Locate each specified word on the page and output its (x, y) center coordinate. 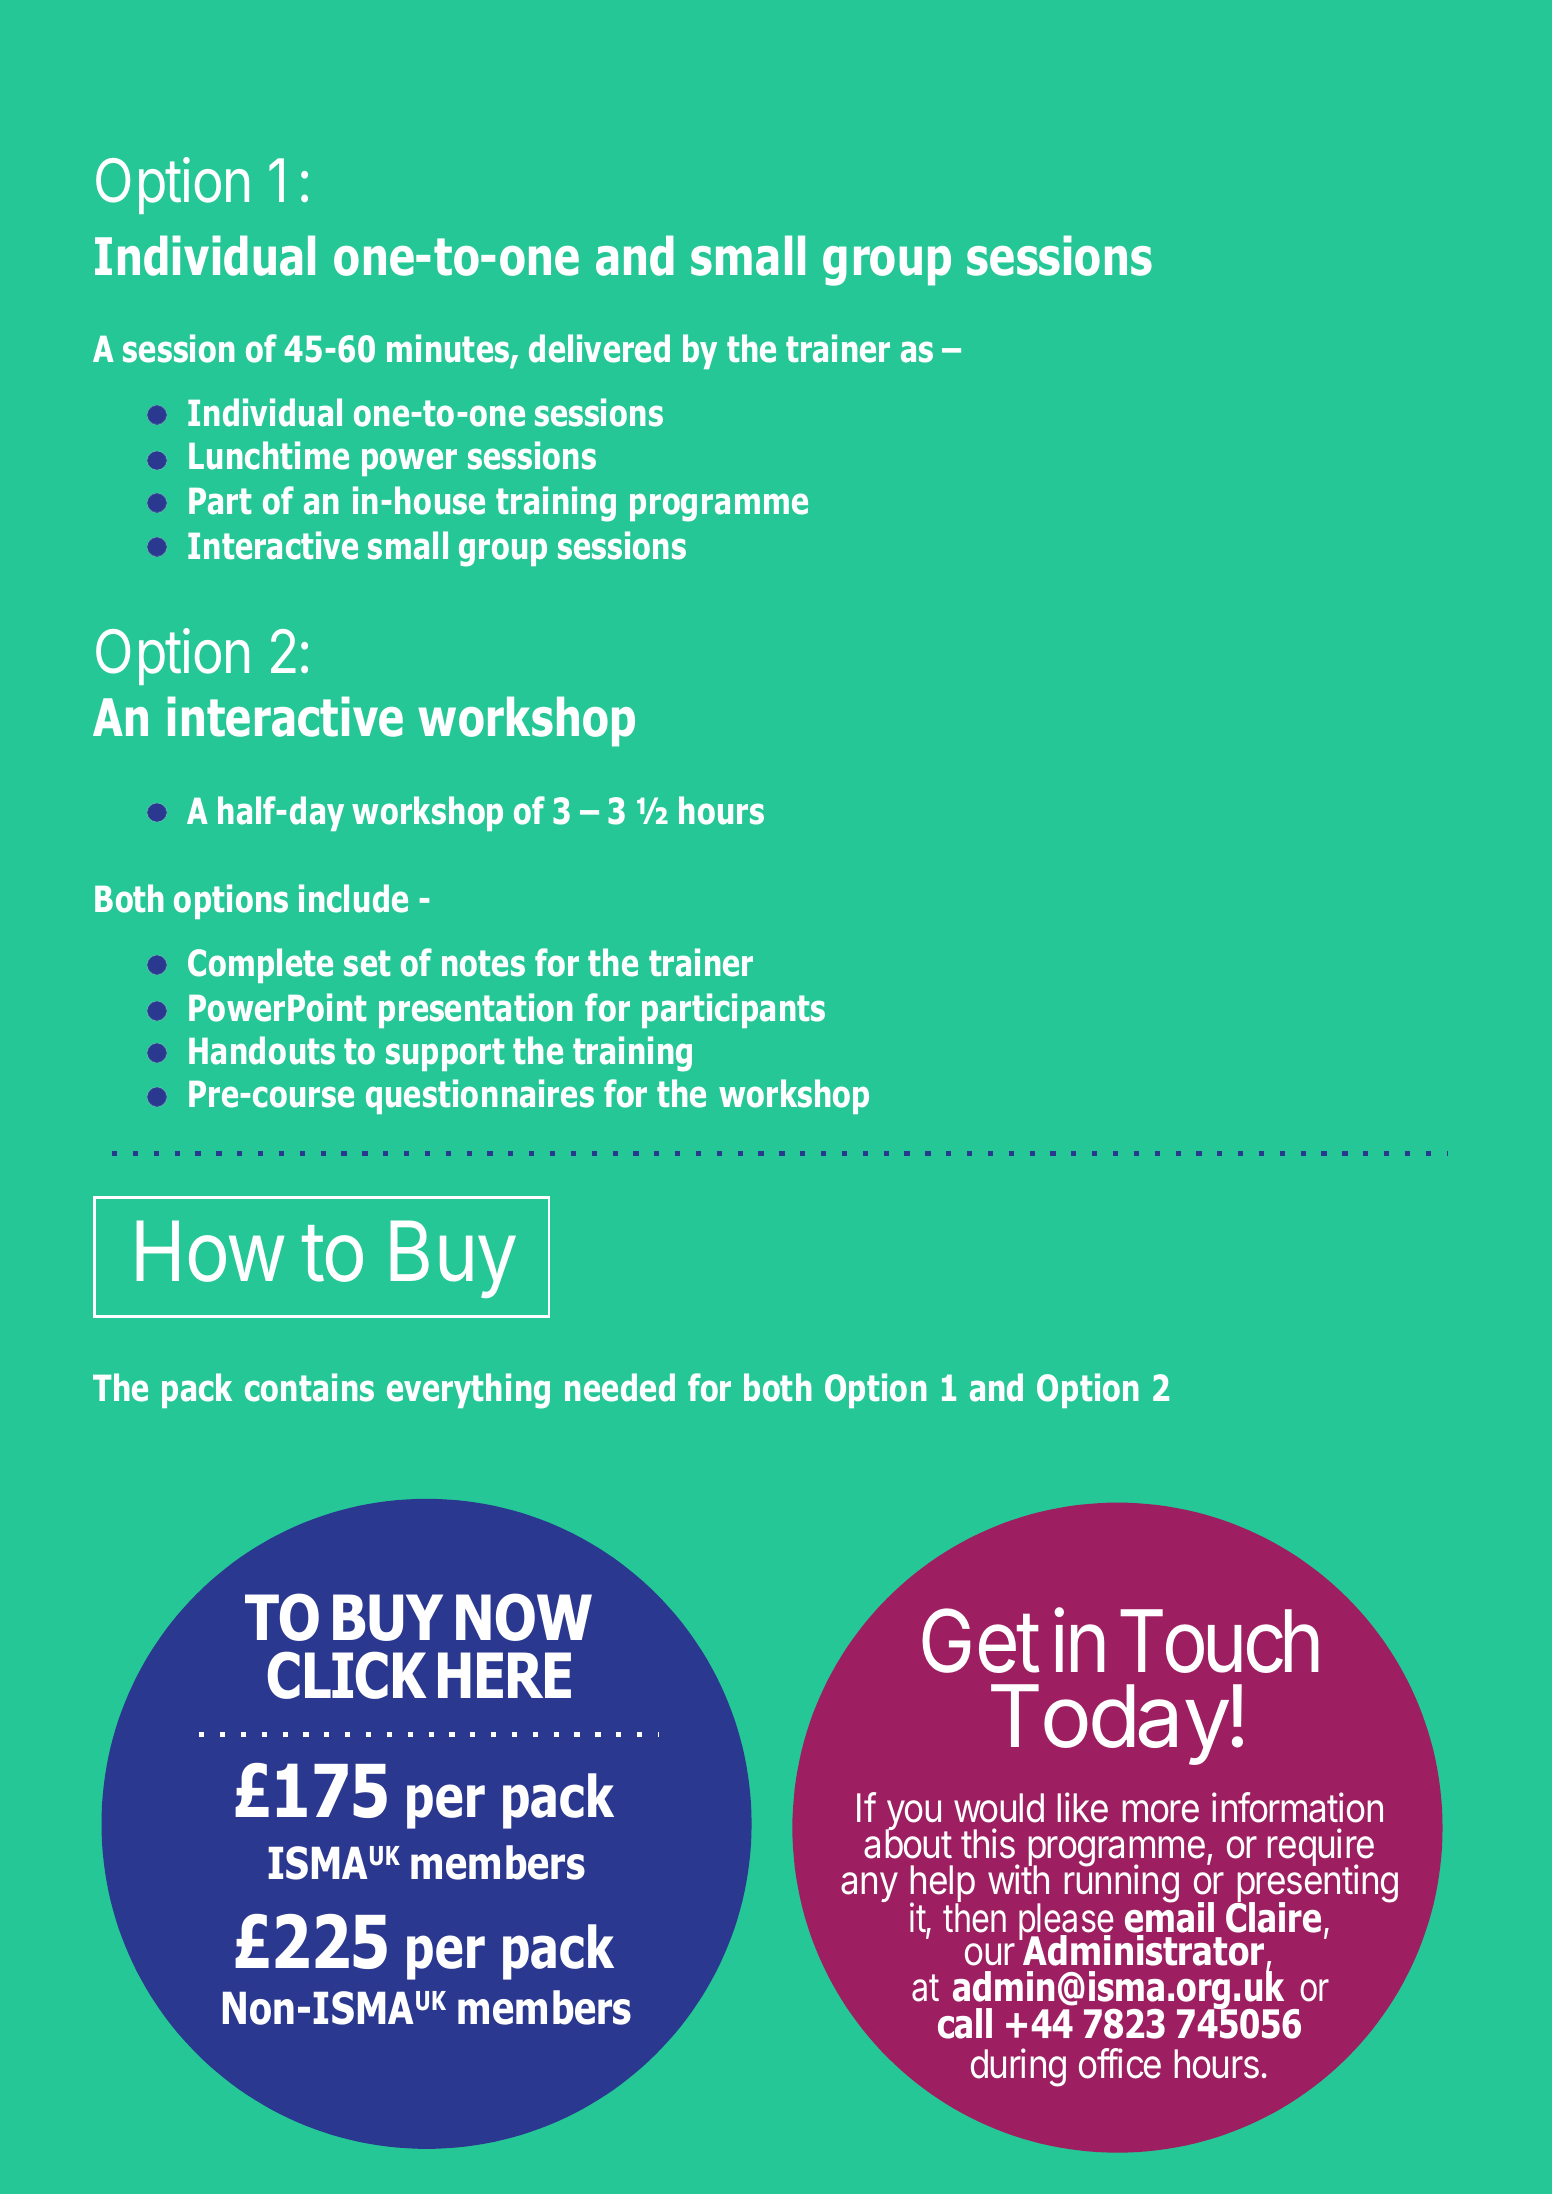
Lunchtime (269, 455)
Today (1109, 1724)
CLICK (347, 1675)
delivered (599, 348)
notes (483, 963)
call (965, 2023)
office (1120, 2063)
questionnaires (480, 1096)
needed (620, 1387)
